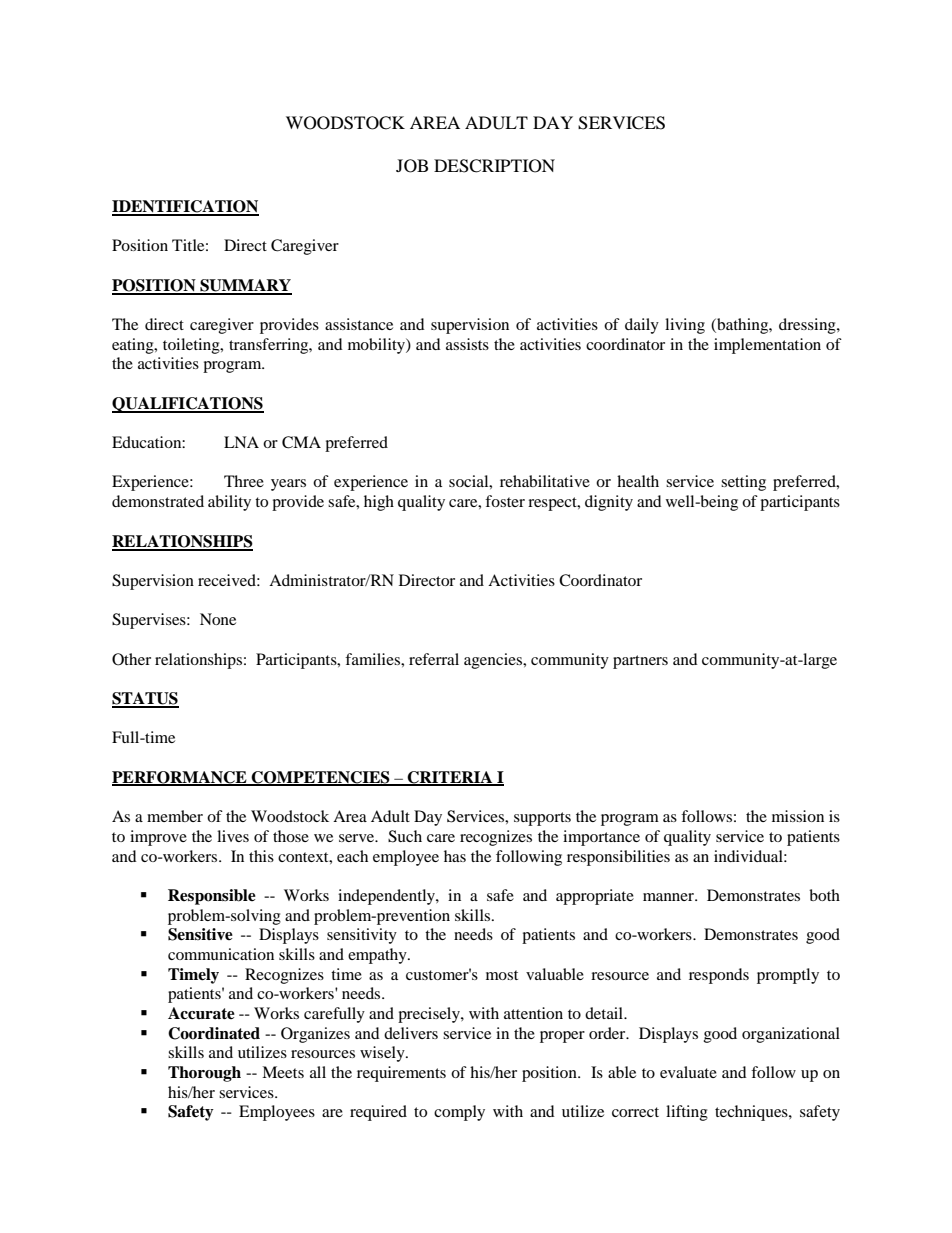 This document has height=1233, width=952. I want to click on None, so click(218, 619).
